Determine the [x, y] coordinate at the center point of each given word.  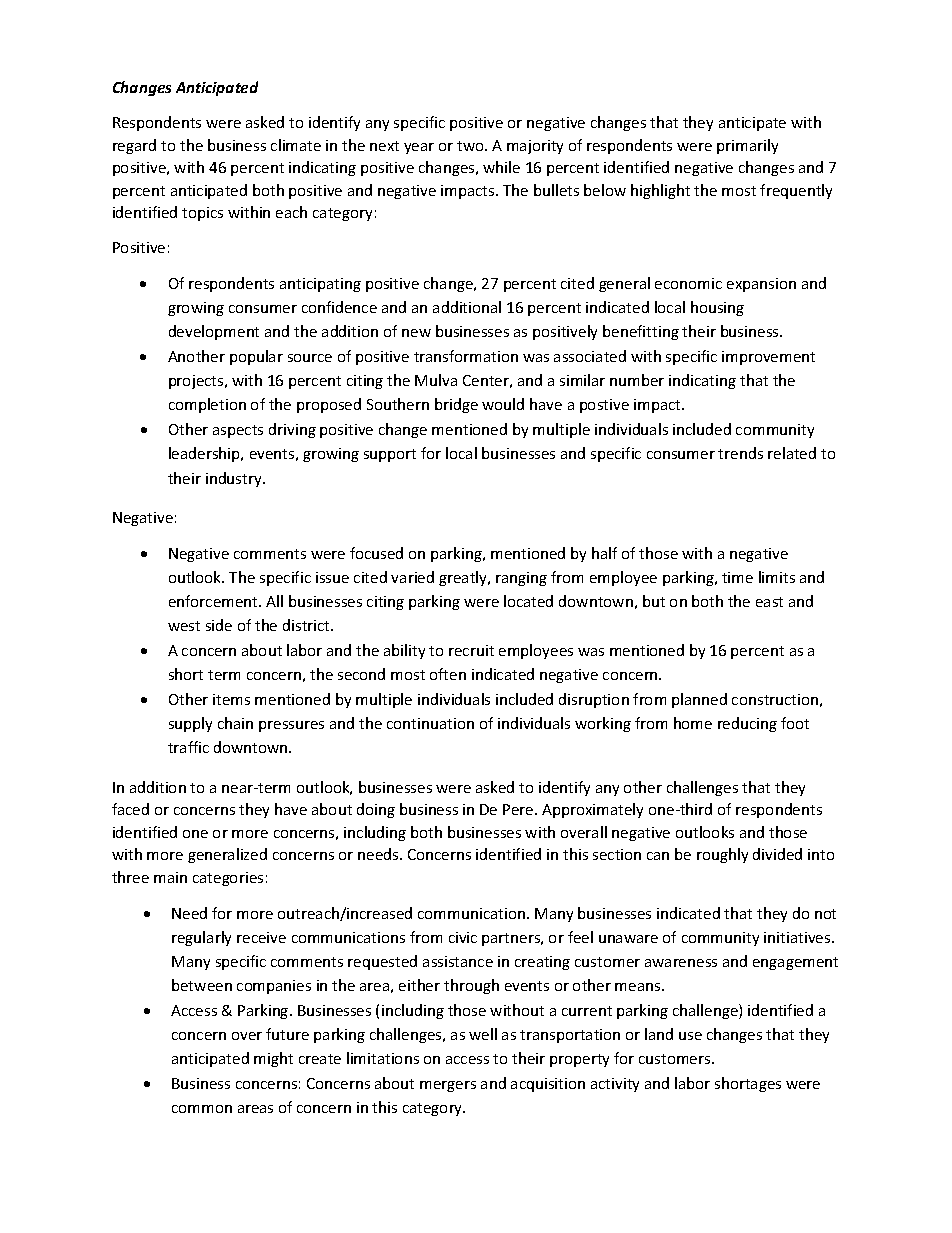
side [219, 625]
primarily [747, 146]
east [769, 602]
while [501, 167]
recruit [471, 650]
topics [202, 214]
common [202, 1109]
